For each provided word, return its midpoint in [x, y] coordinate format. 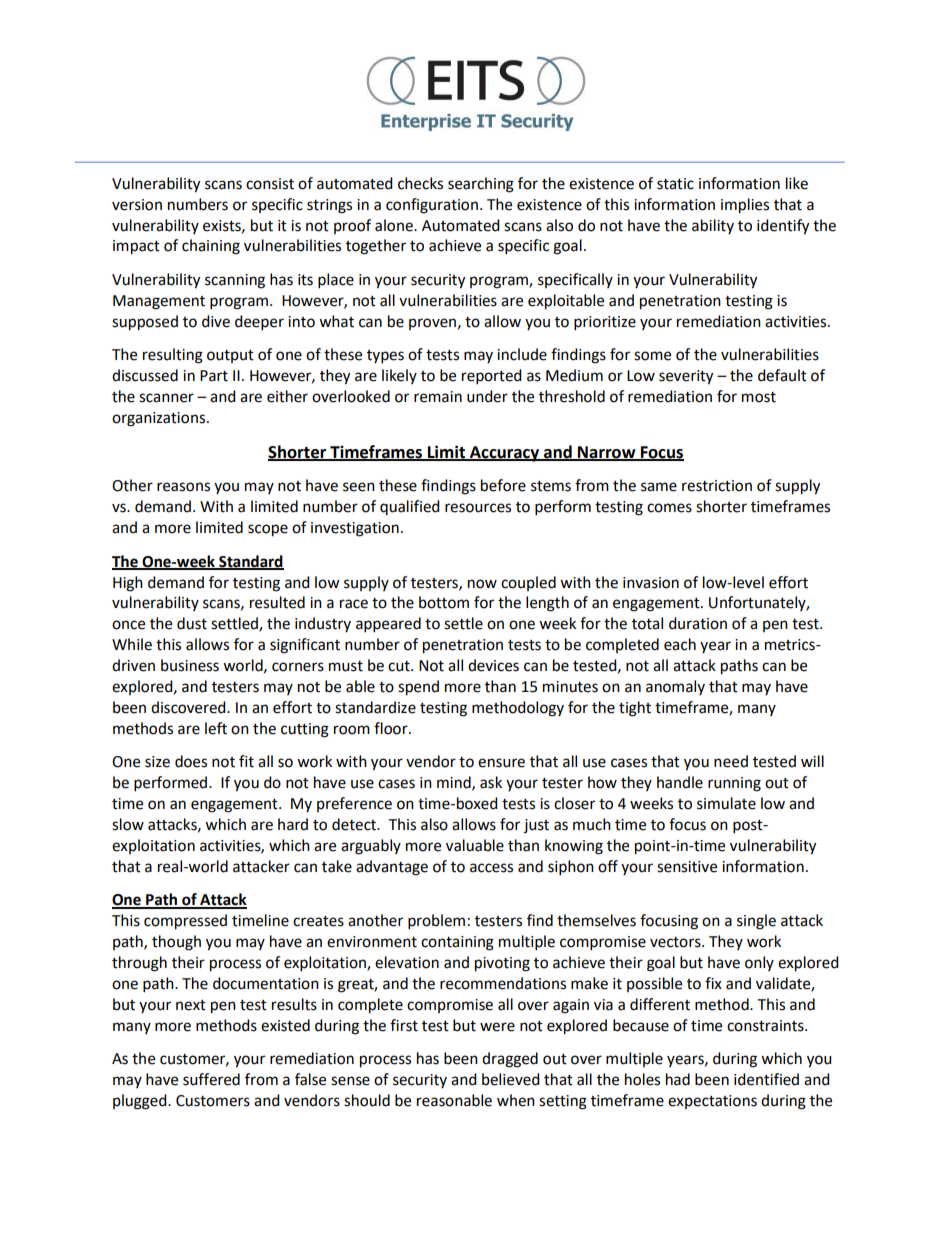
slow [128, 824]
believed [511, 1079]
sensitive [687, 867]
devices [493, 665]
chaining [211, 247]
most [759, 397]
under [487, 396]
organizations [158, 419]
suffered [211, 1079]
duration [698, 623]
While [132, 644]
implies [745, 206]
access [491, 868]
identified [766, 1079]
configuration [432, 206]
